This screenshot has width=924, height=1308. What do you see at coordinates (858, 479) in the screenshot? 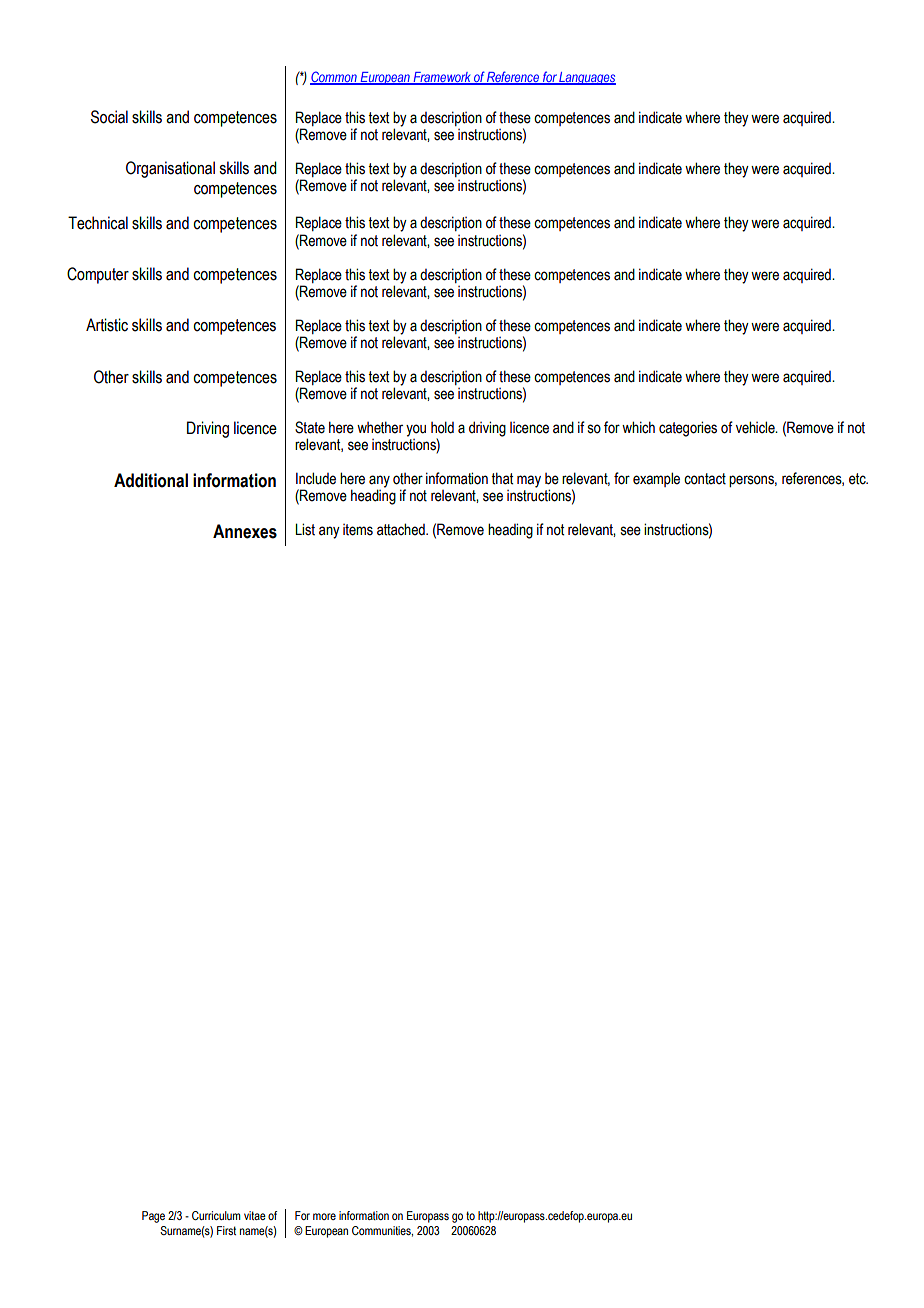
I see `etc` at bounding box center [858, 479].
